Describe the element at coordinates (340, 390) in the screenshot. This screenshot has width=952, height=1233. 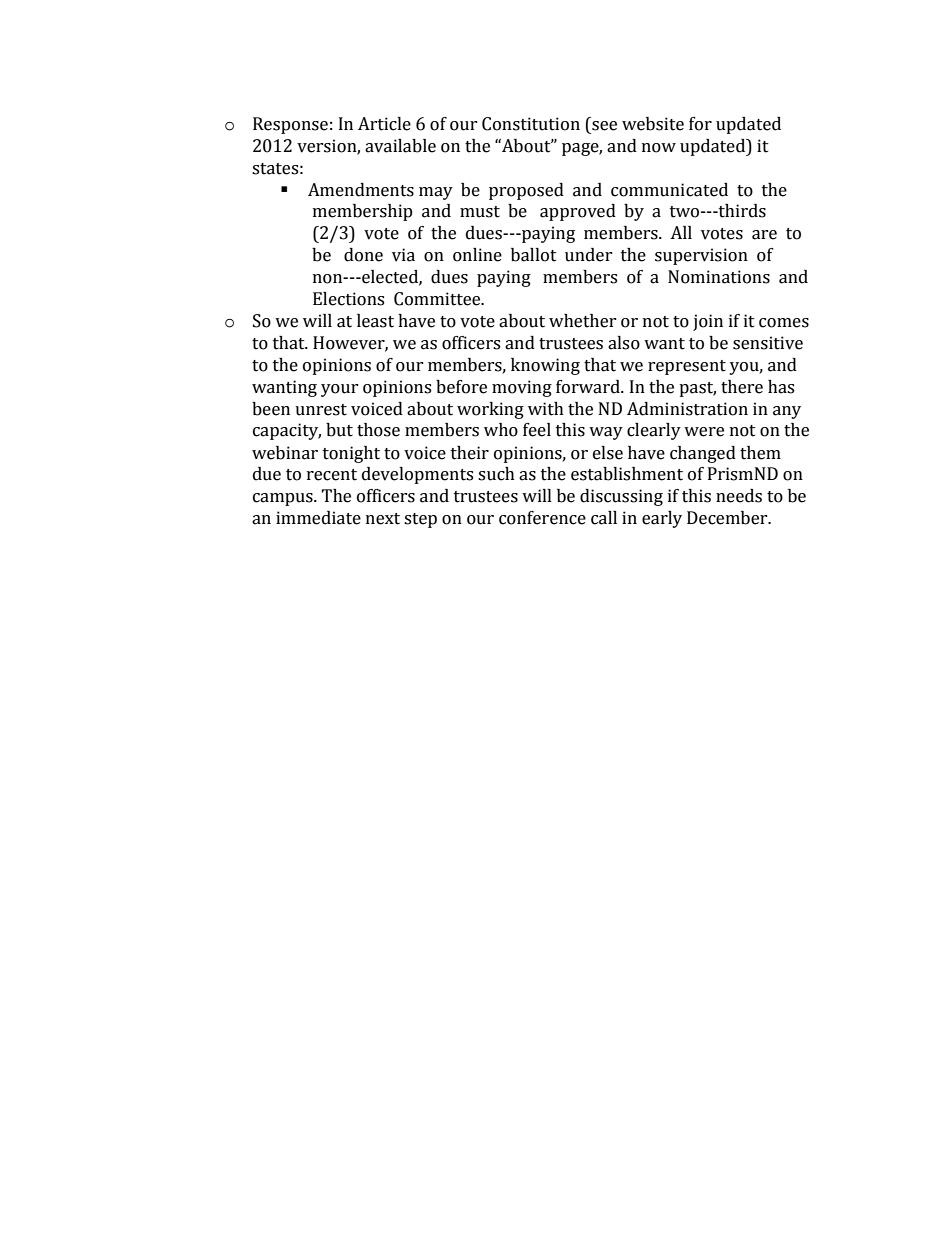
I see `your` at that location.
